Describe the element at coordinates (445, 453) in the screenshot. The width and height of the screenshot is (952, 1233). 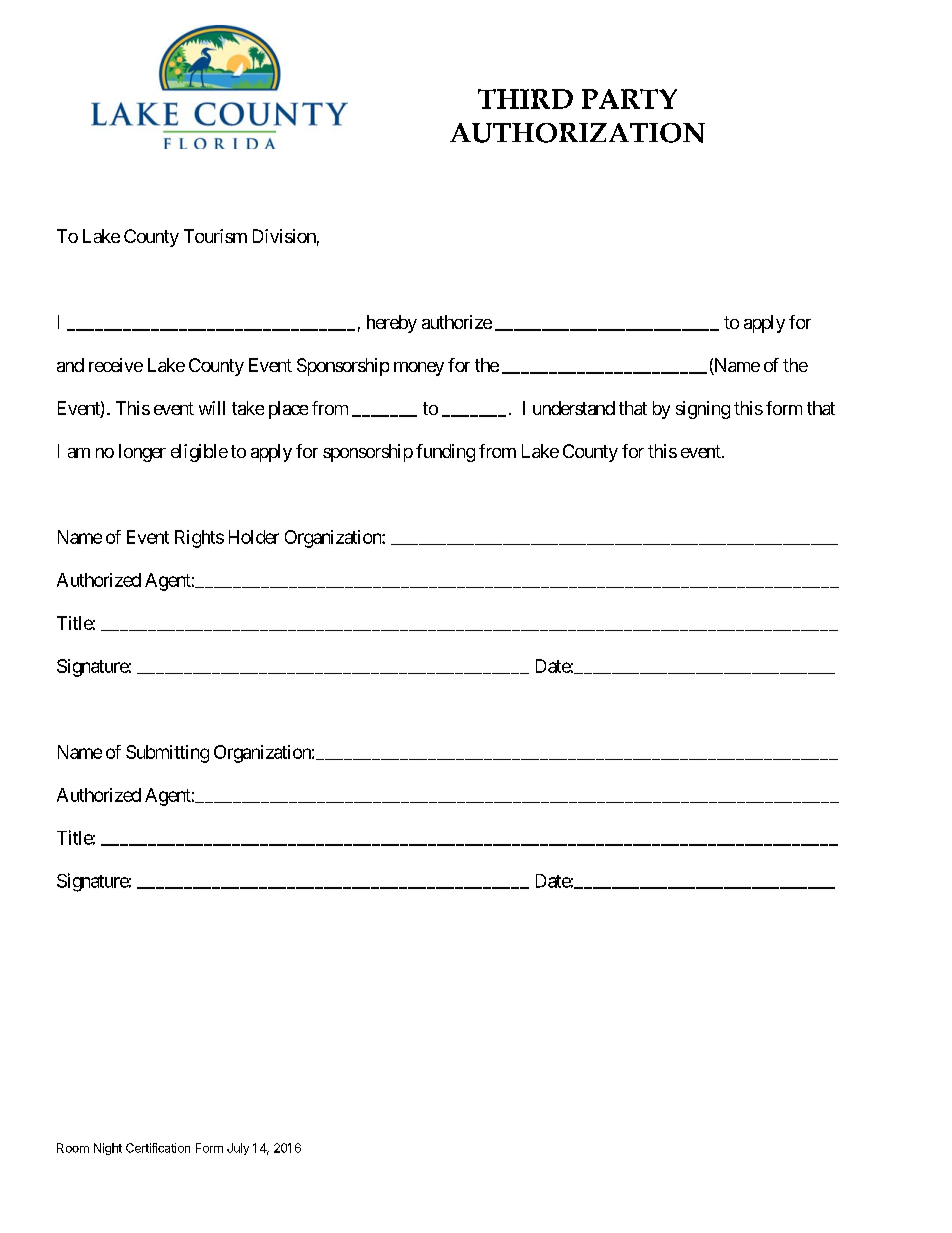
I see `funding` at that location.
